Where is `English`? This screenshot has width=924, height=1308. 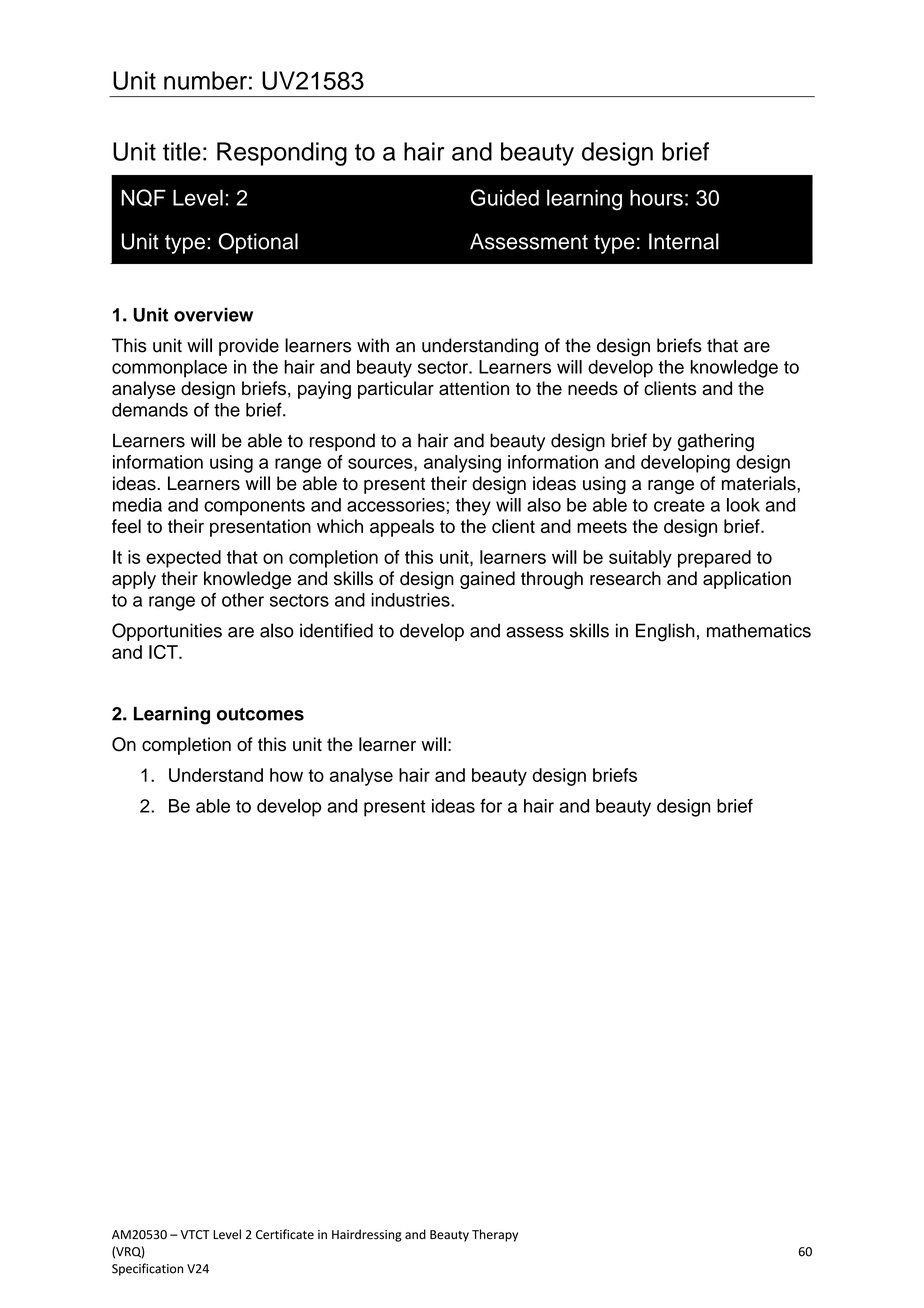 English is located at coordinates (665, 632).
